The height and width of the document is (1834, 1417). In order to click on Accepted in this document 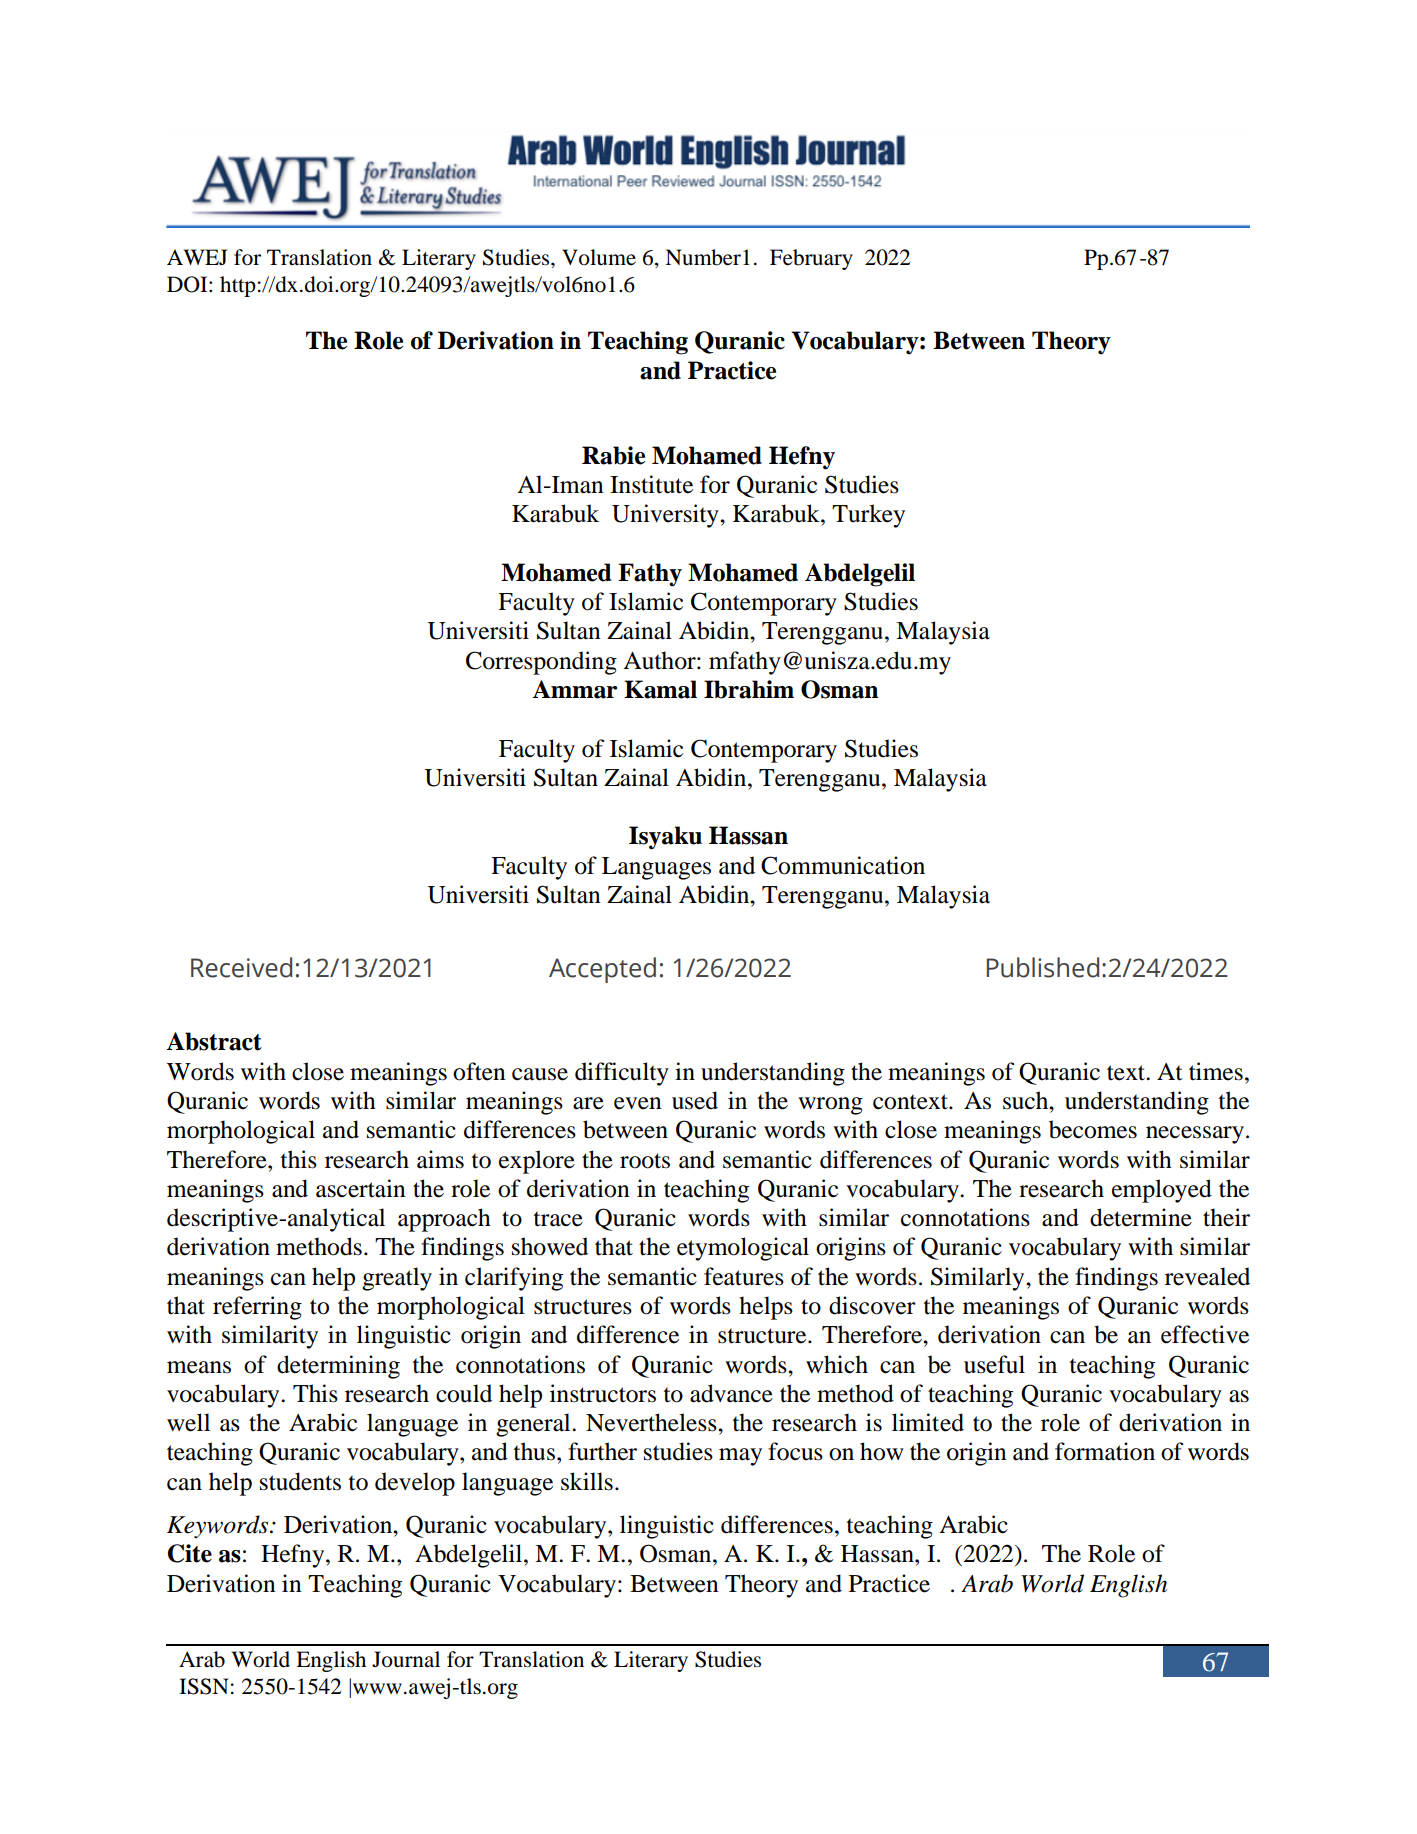, I will do `click(602, 970)`.
